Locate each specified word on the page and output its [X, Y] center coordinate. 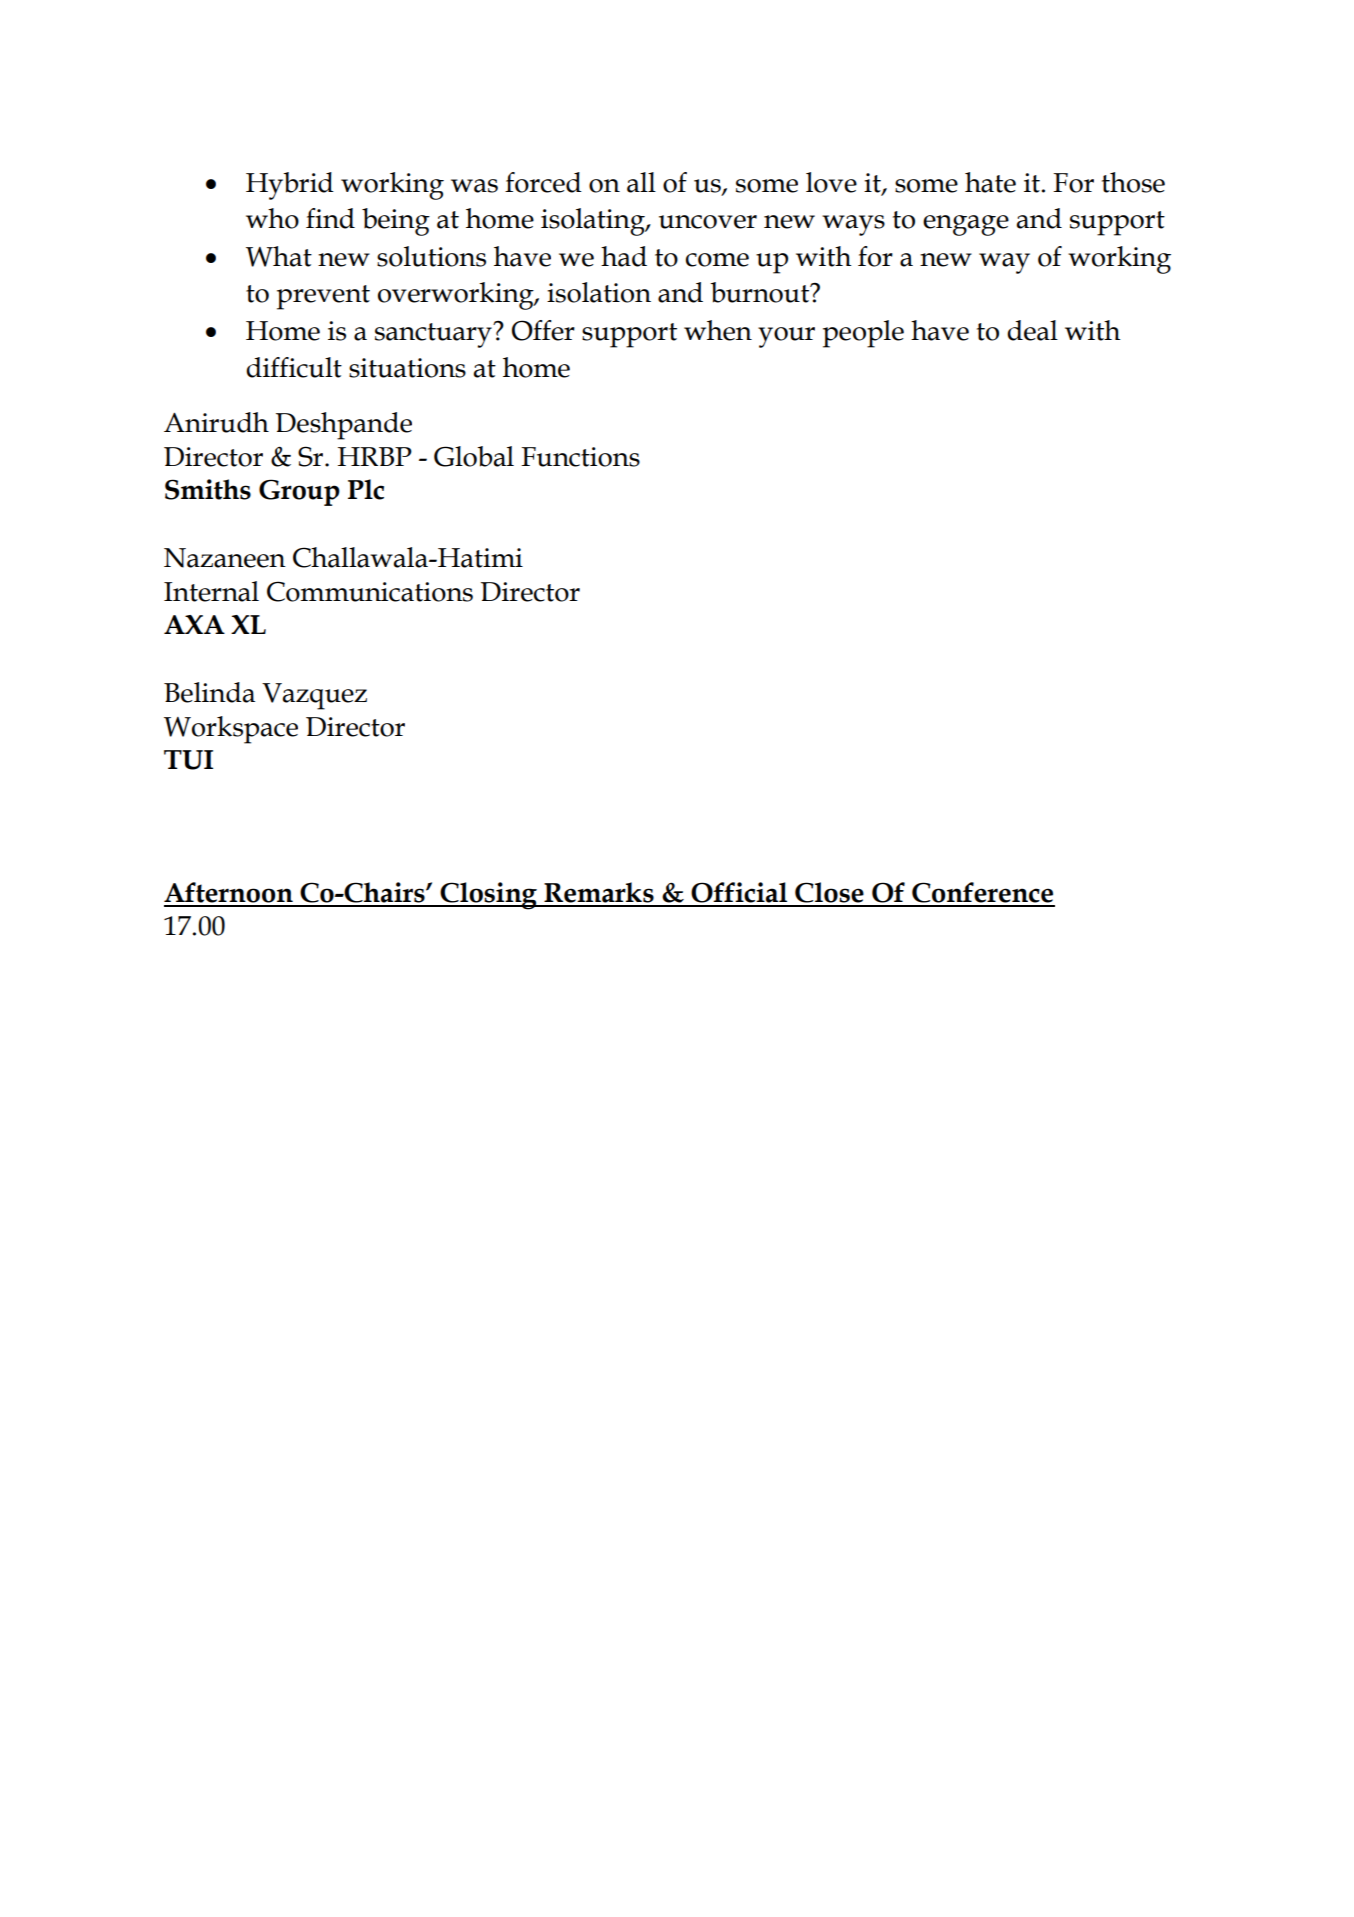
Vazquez [314, 696]
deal [1032, 330]
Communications [370, 591]
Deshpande [344, 426]
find [330, 218]
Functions [580, 457]
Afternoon [228, 892]
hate [990, 182]
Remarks [599, 892]
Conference [982, 892]
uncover [708, 222]
